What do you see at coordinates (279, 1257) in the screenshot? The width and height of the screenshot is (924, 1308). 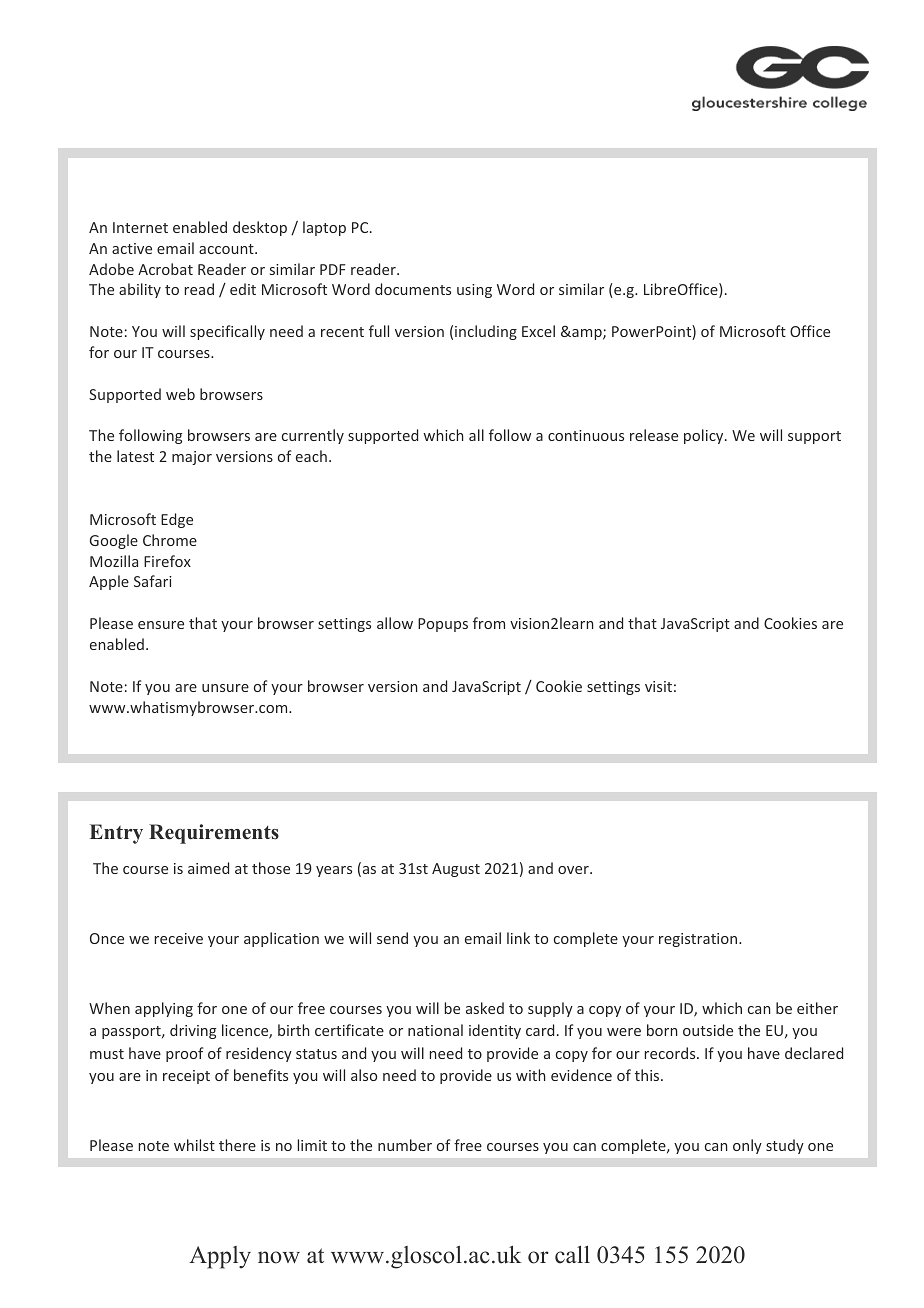 I see `now` at bounding box center [279, 1257].
